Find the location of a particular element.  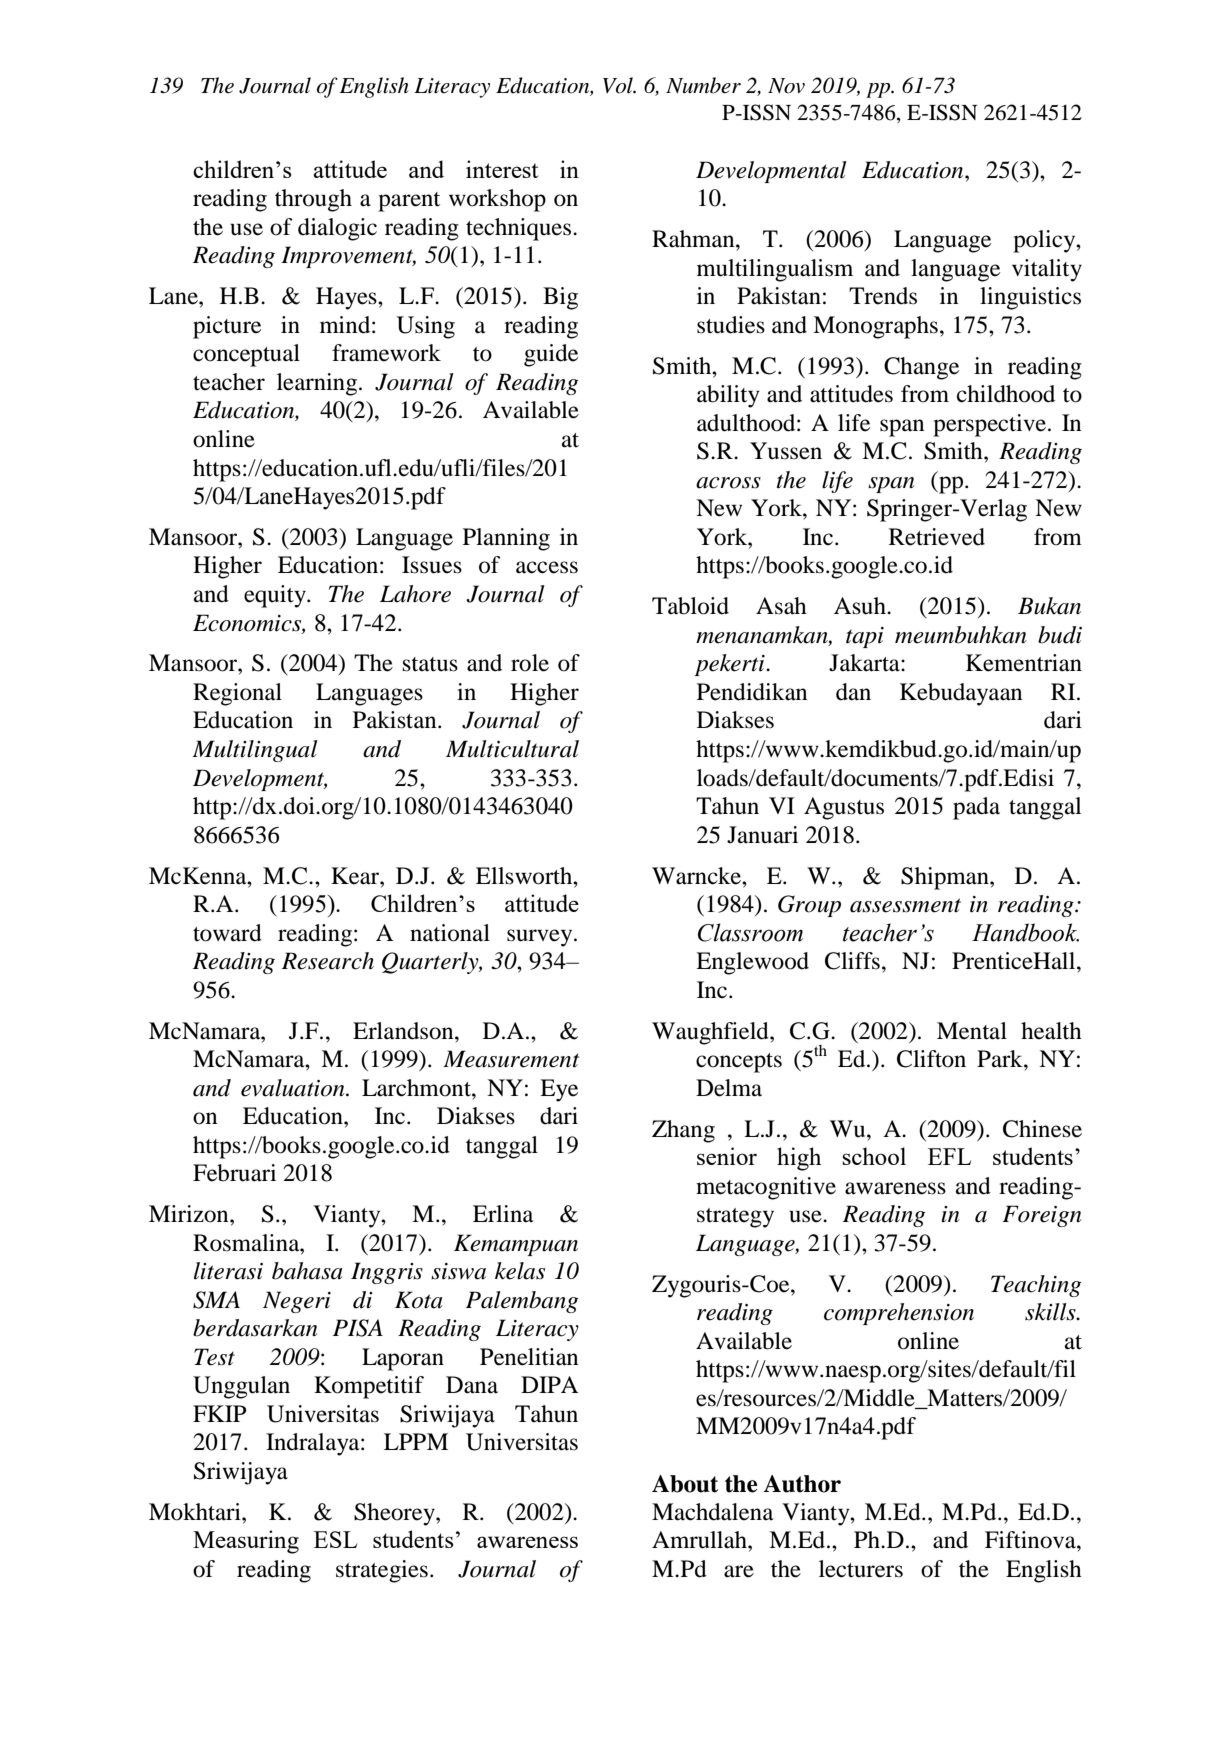

About is located at coordinates (685, 1484).
